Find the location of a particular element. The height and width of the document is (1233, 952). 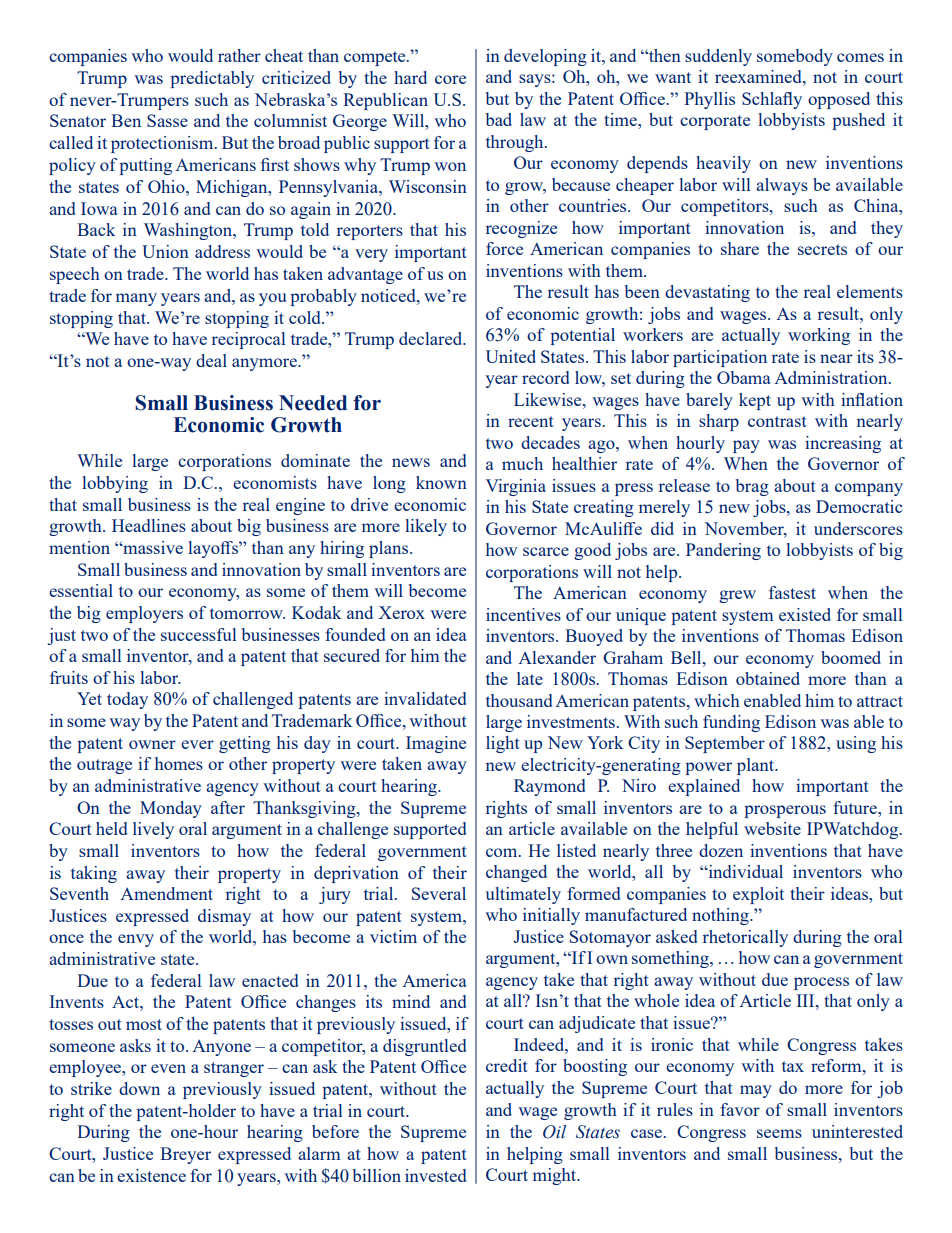

existed is located at coordinates (805, 614).
